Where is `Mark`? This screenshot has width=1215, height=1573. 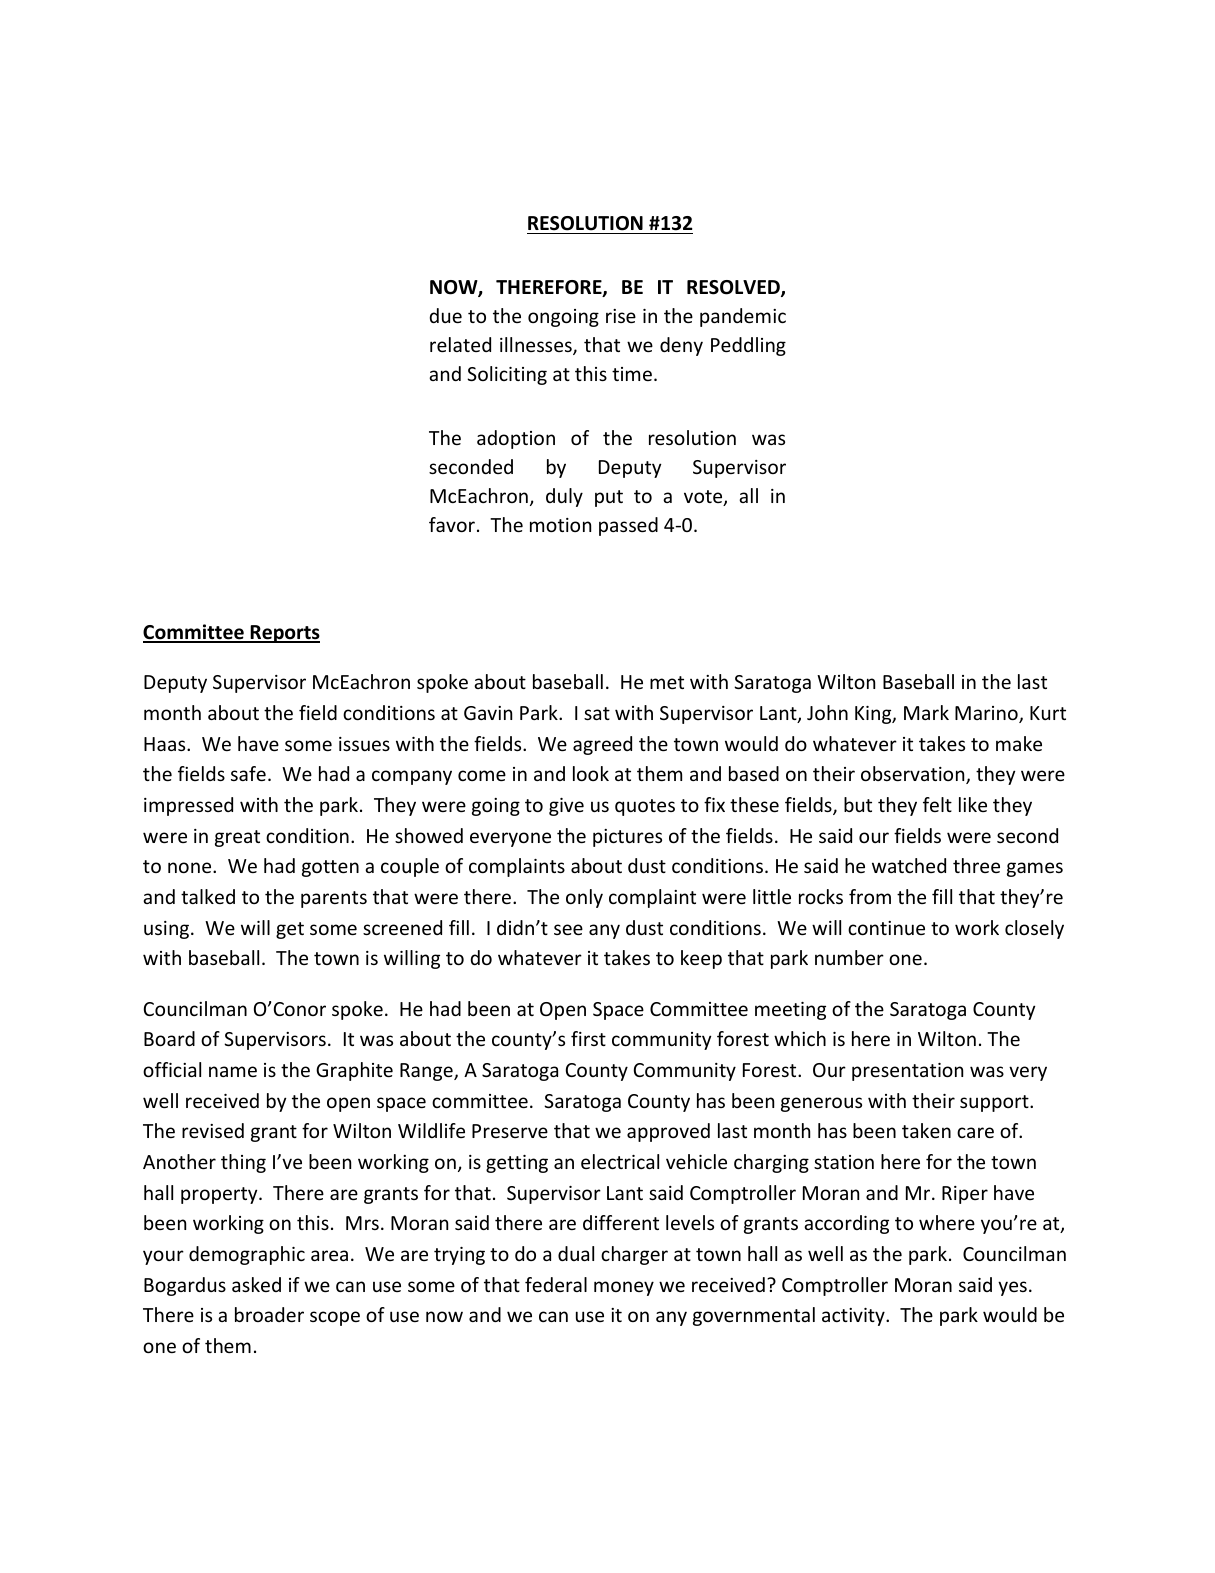
Mark is located at coordinates (926, 712).
